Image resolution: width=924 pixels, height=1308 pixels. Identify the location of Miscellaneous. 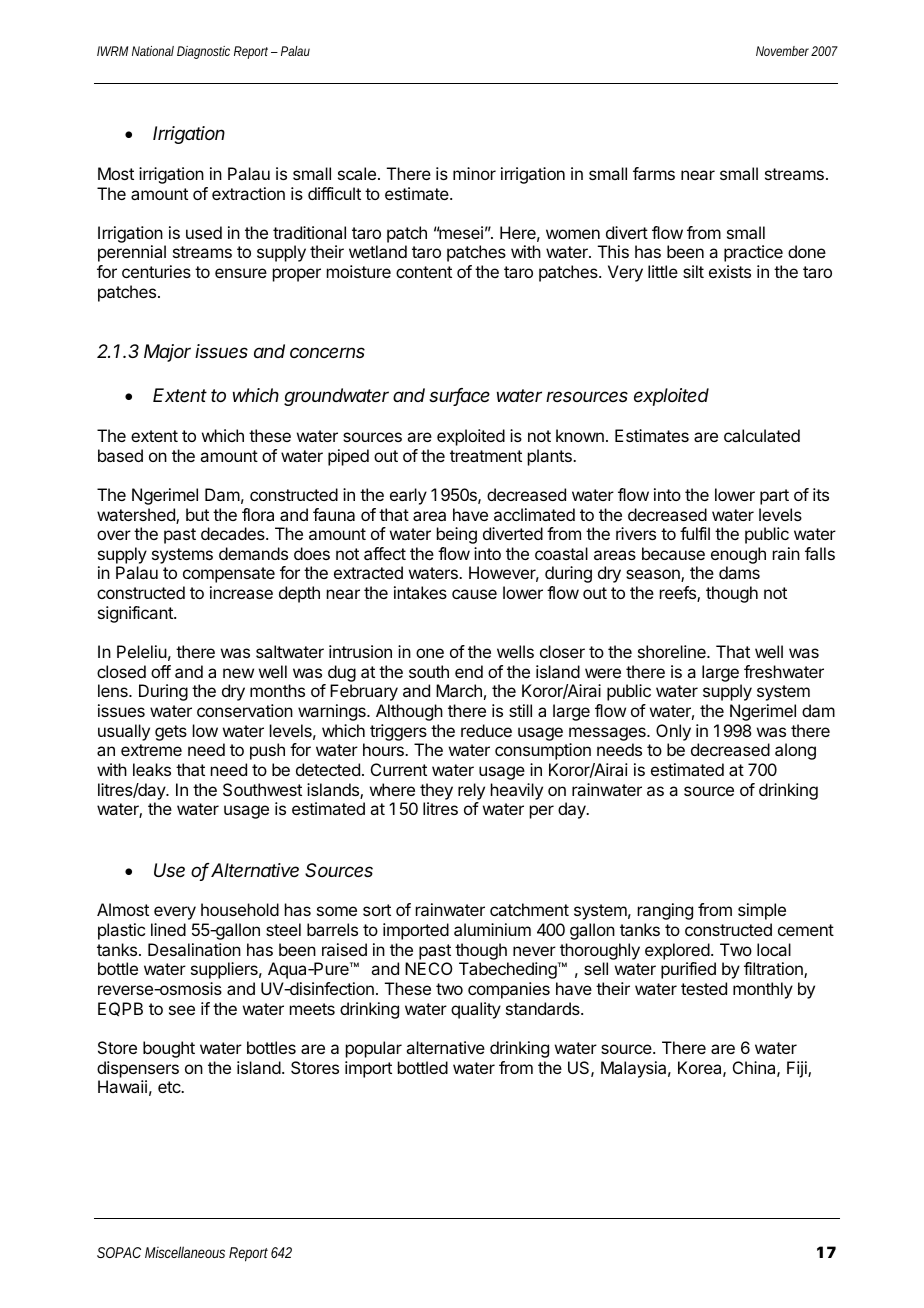
(185, 1252).
